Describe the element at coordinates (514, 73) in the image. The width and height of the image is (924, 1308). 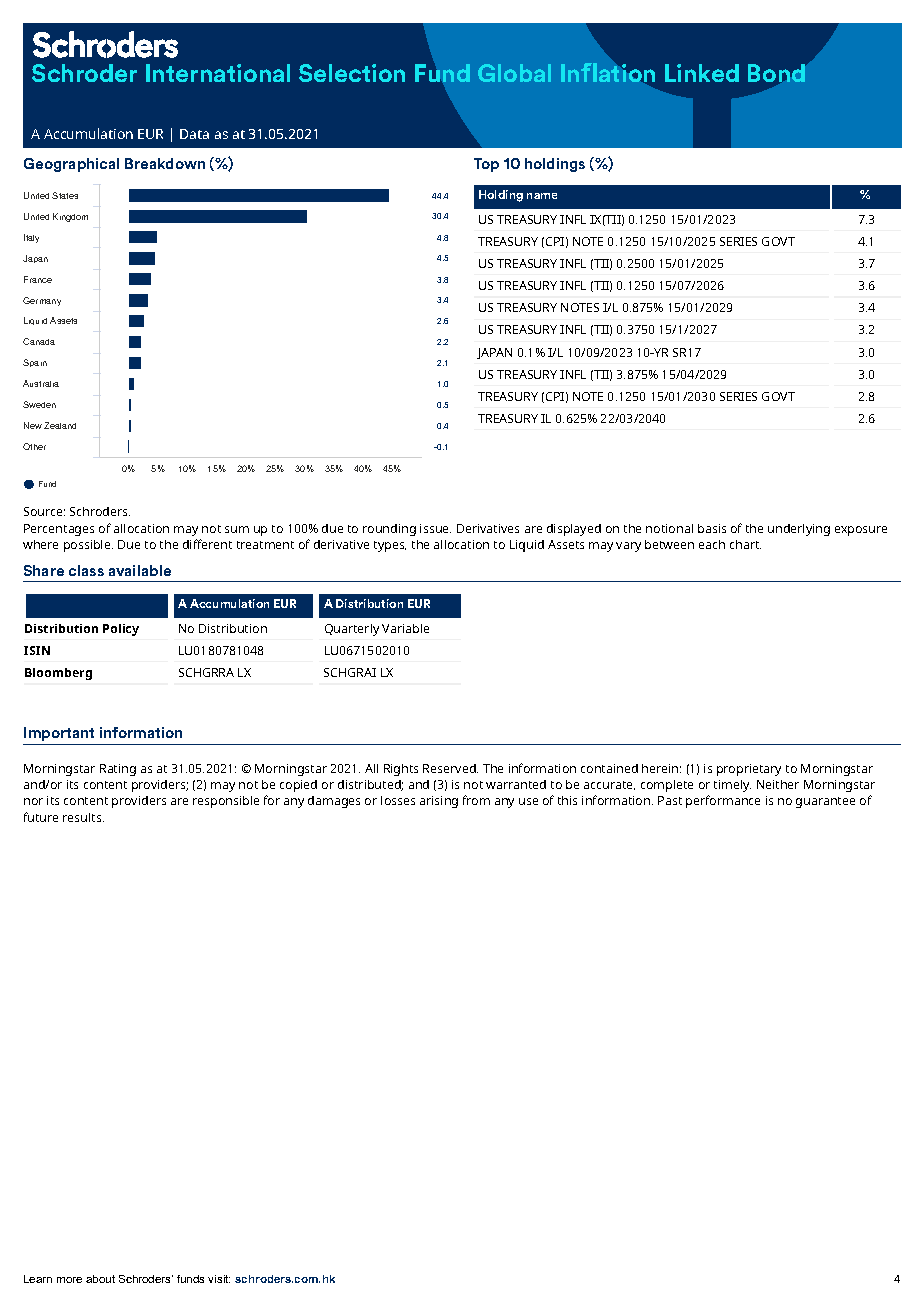
I see `Global` at that location.
